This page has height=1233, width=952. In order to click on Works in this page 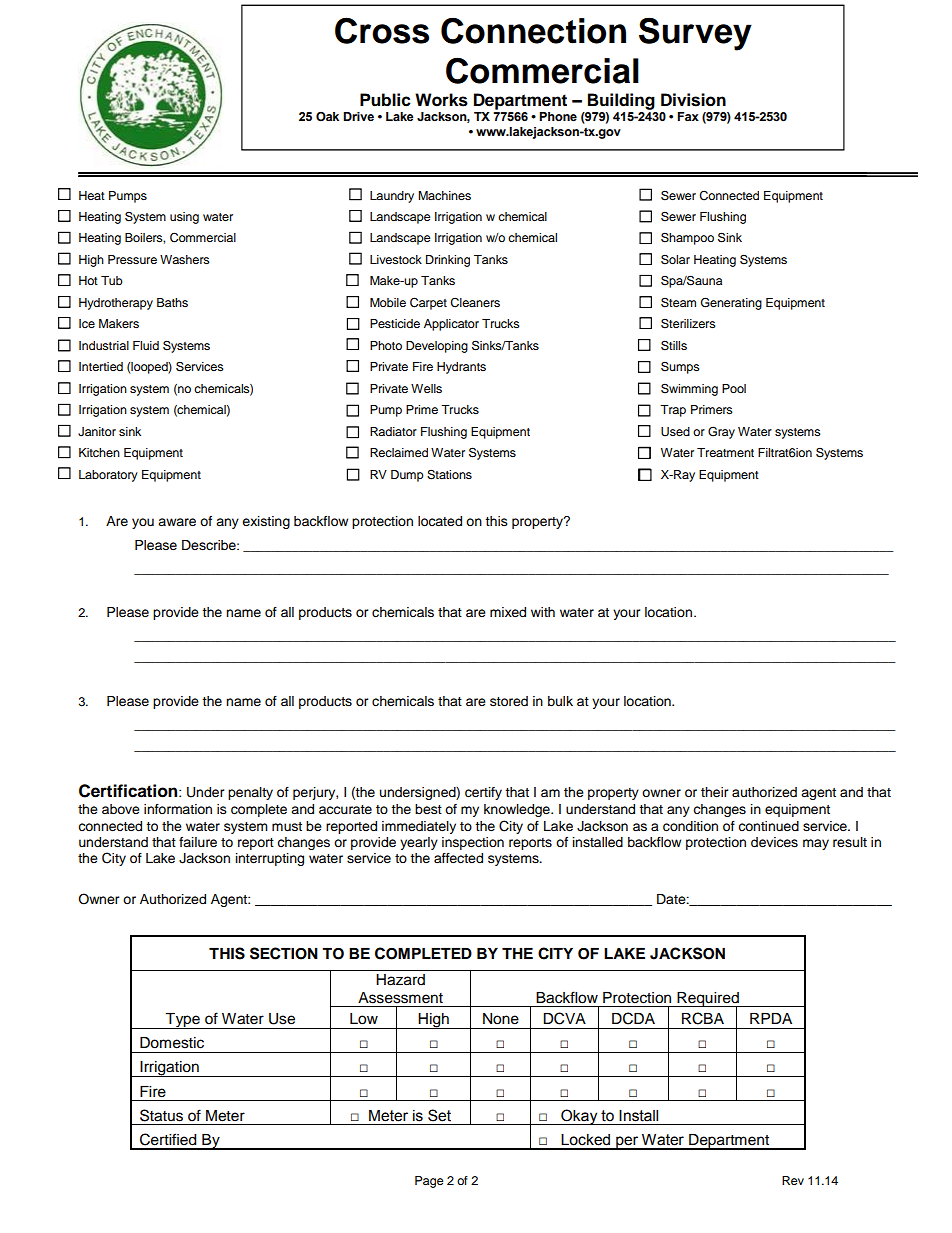, I will do `click(441, 100)`.
